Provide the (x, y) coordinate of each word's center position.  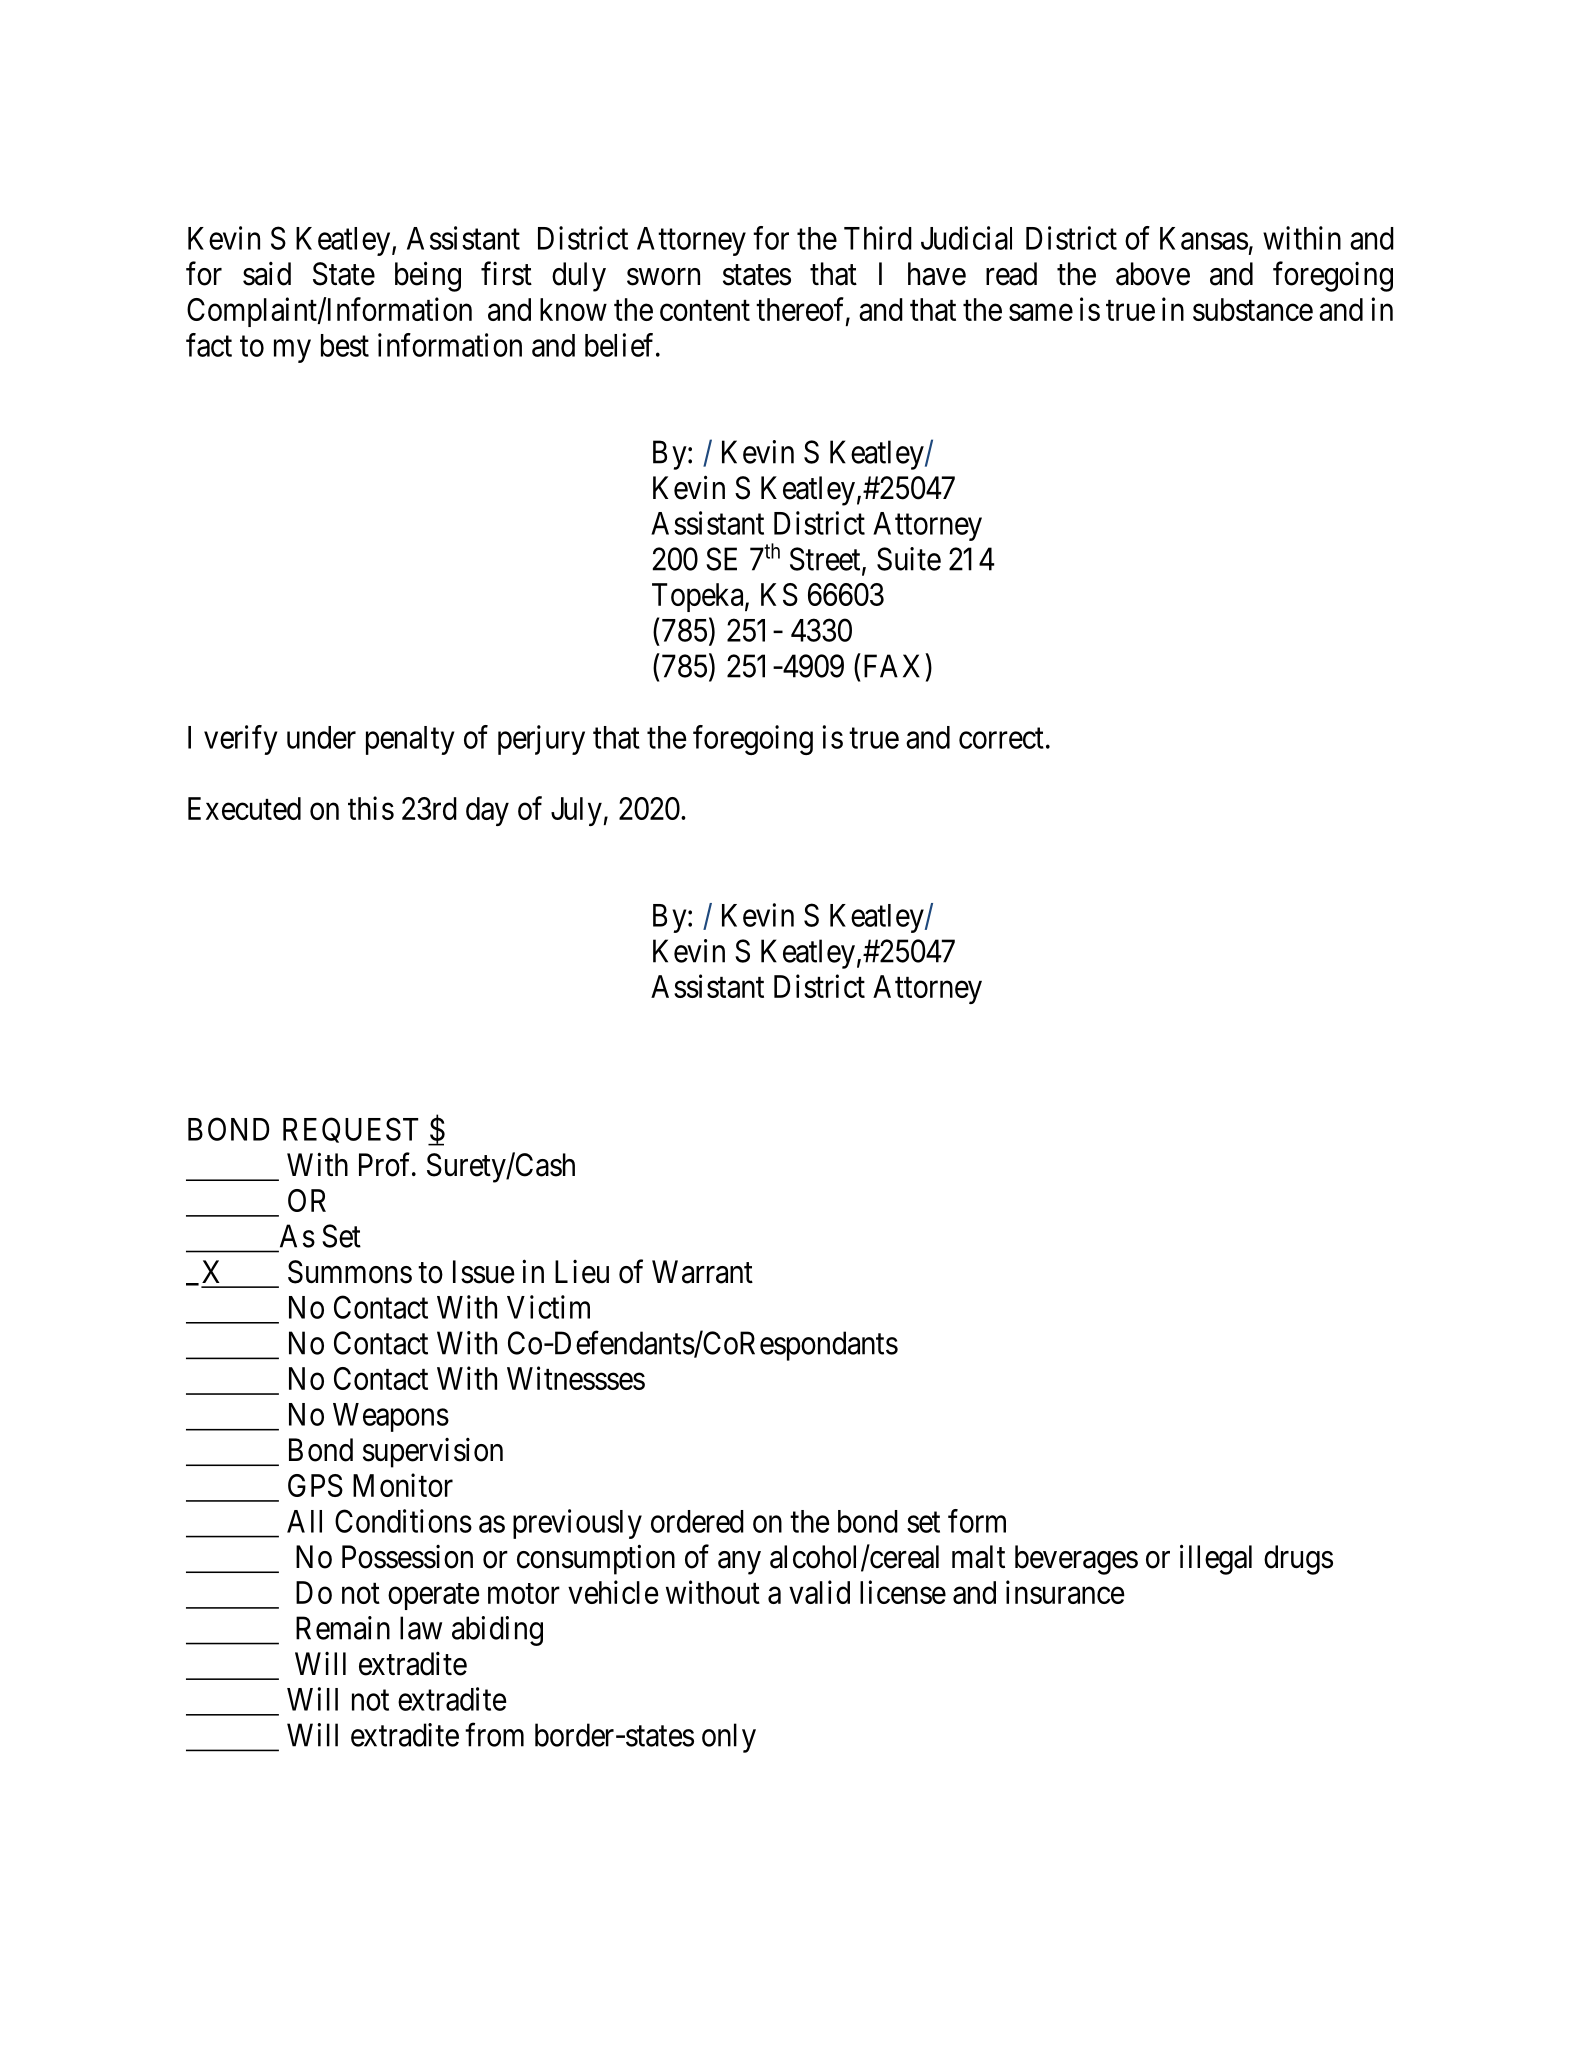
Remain (343, 1628)
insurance (1065, 1592)
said (267, 274)
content (705, 310)
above (1153, 274)
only (729, 1738)
